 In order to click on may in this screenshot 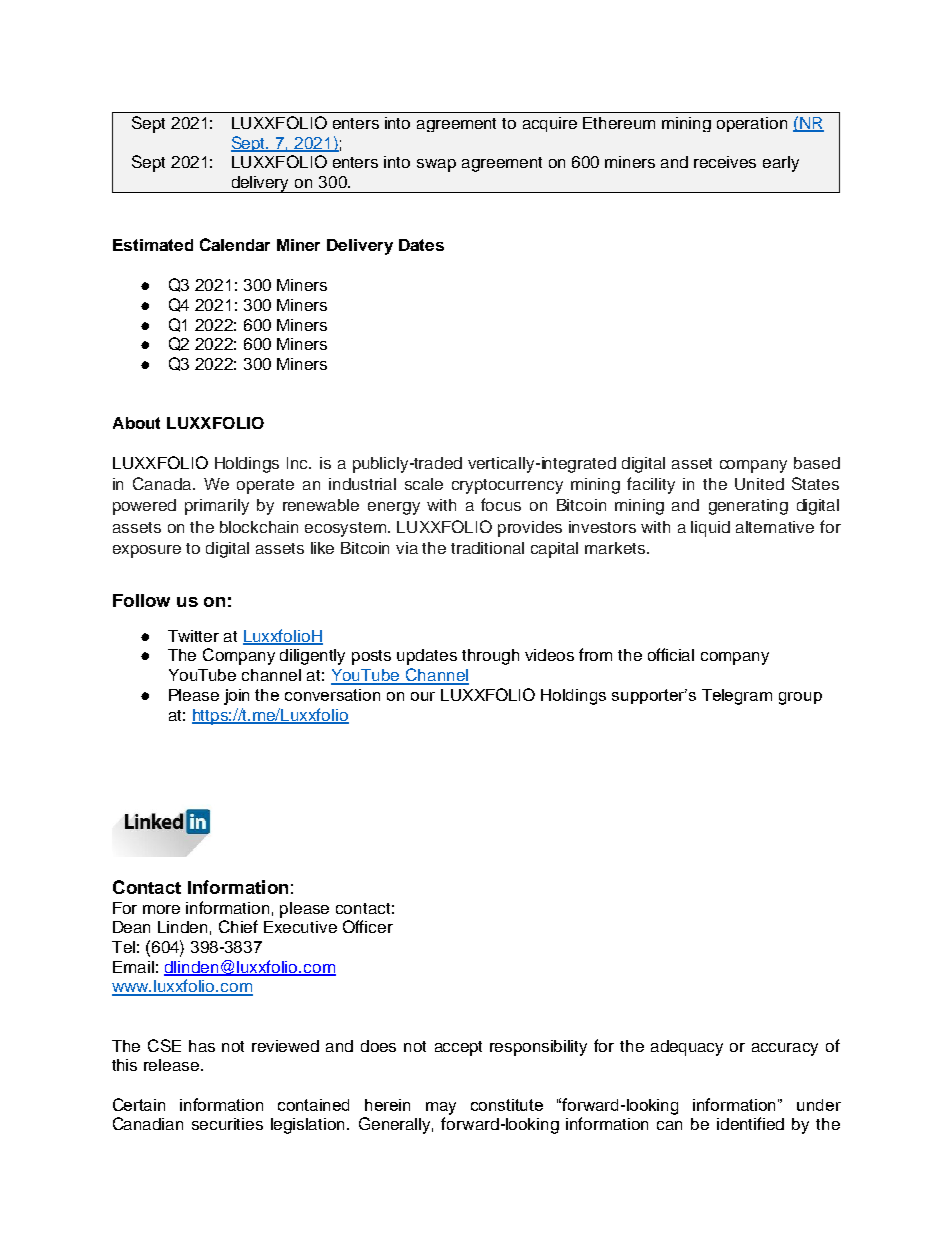, I will do `click(441, 1108)`.
